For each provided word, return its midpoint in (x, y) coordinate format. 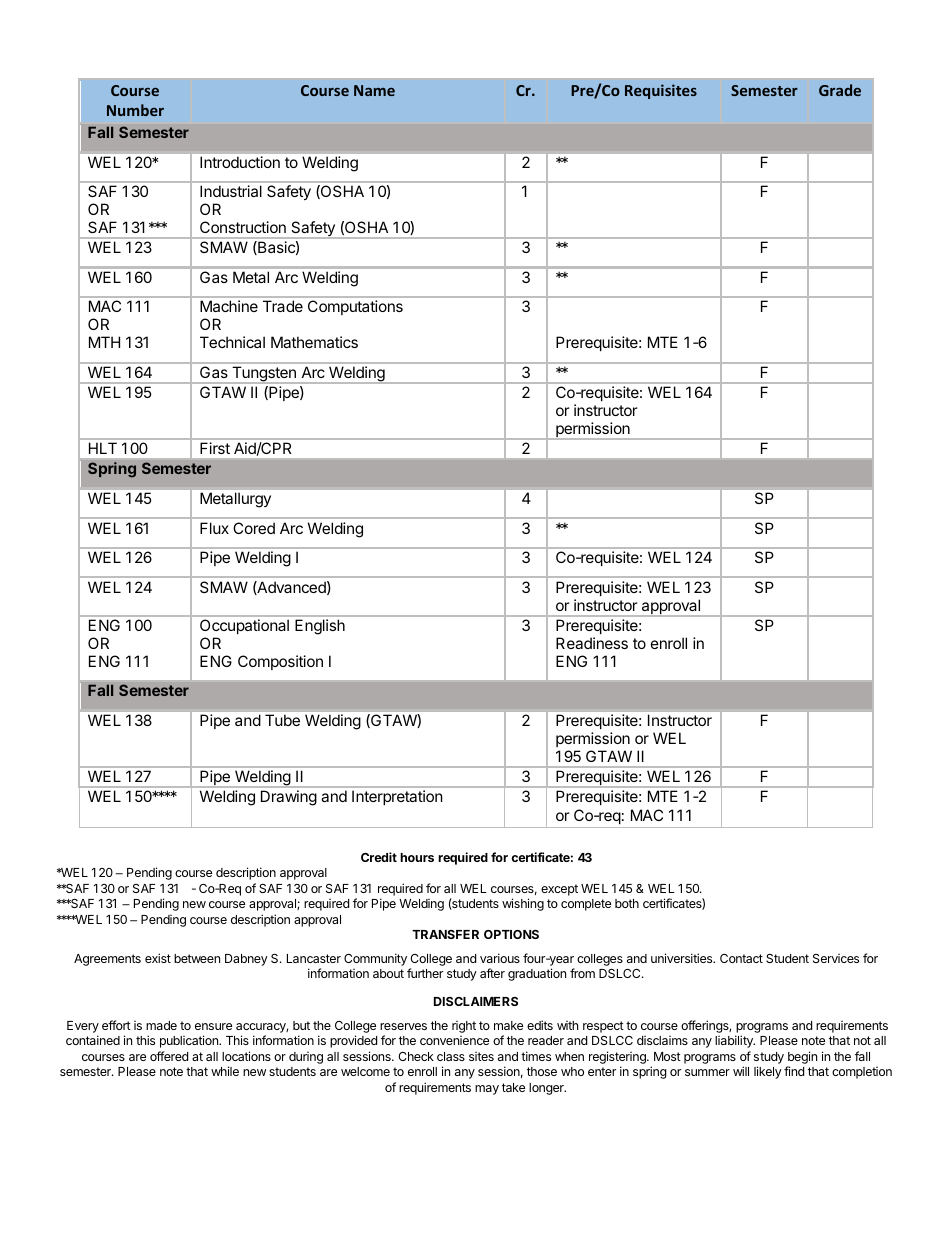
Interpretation (397, 797)
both (627, 903)
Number (135, 110)
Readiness (592, 643)
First (215, 448)
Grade (840, 90)
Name (374, 90)
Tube (282, 720)
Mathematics (314, 342)
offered (169, 1056)
